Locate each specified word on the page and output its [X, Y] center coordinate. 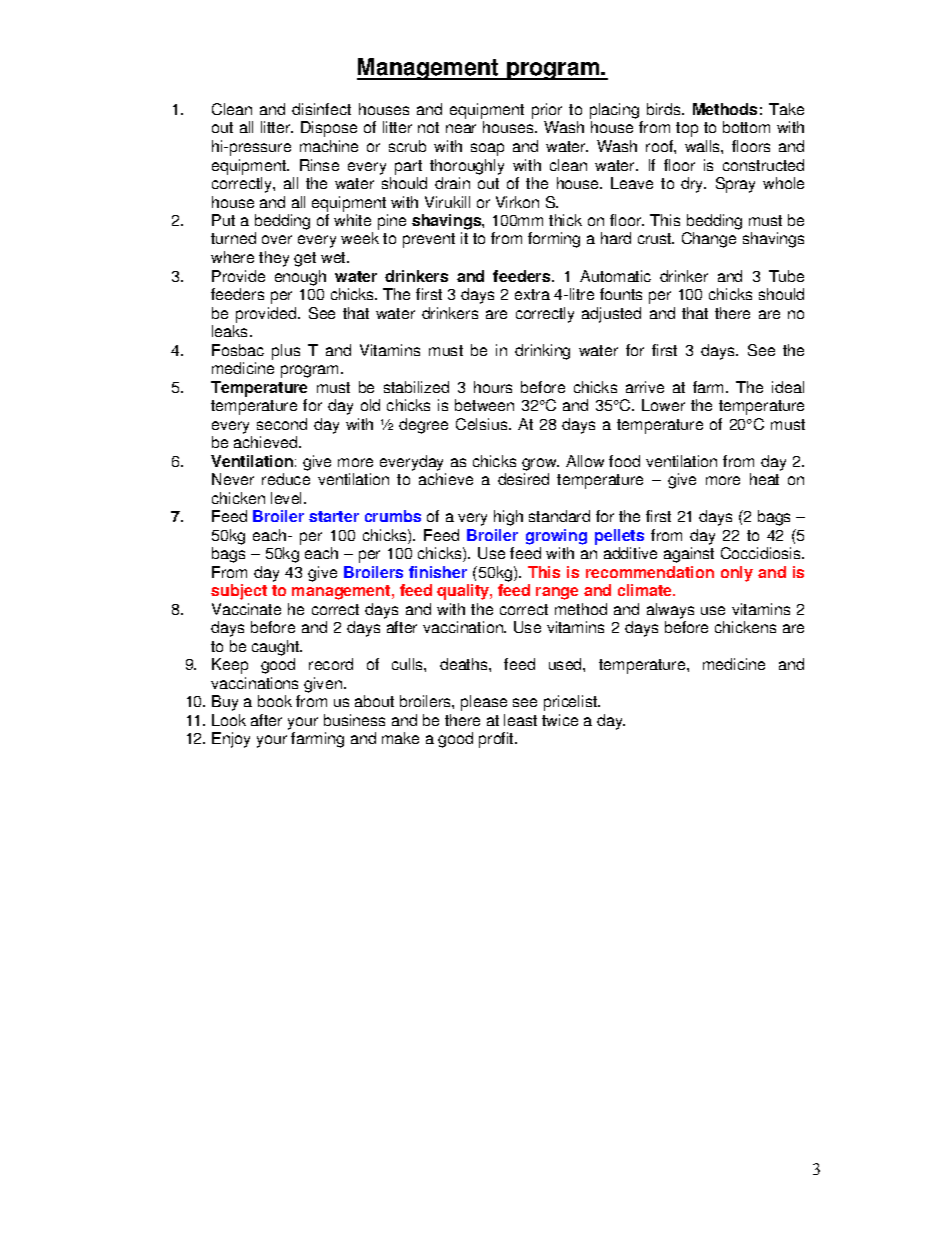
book [275, 701]
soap [487, 149]
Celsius [483, 424]
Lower [663, 405]
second [282, 424]
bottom [746, 127]
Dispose [329, 129]
